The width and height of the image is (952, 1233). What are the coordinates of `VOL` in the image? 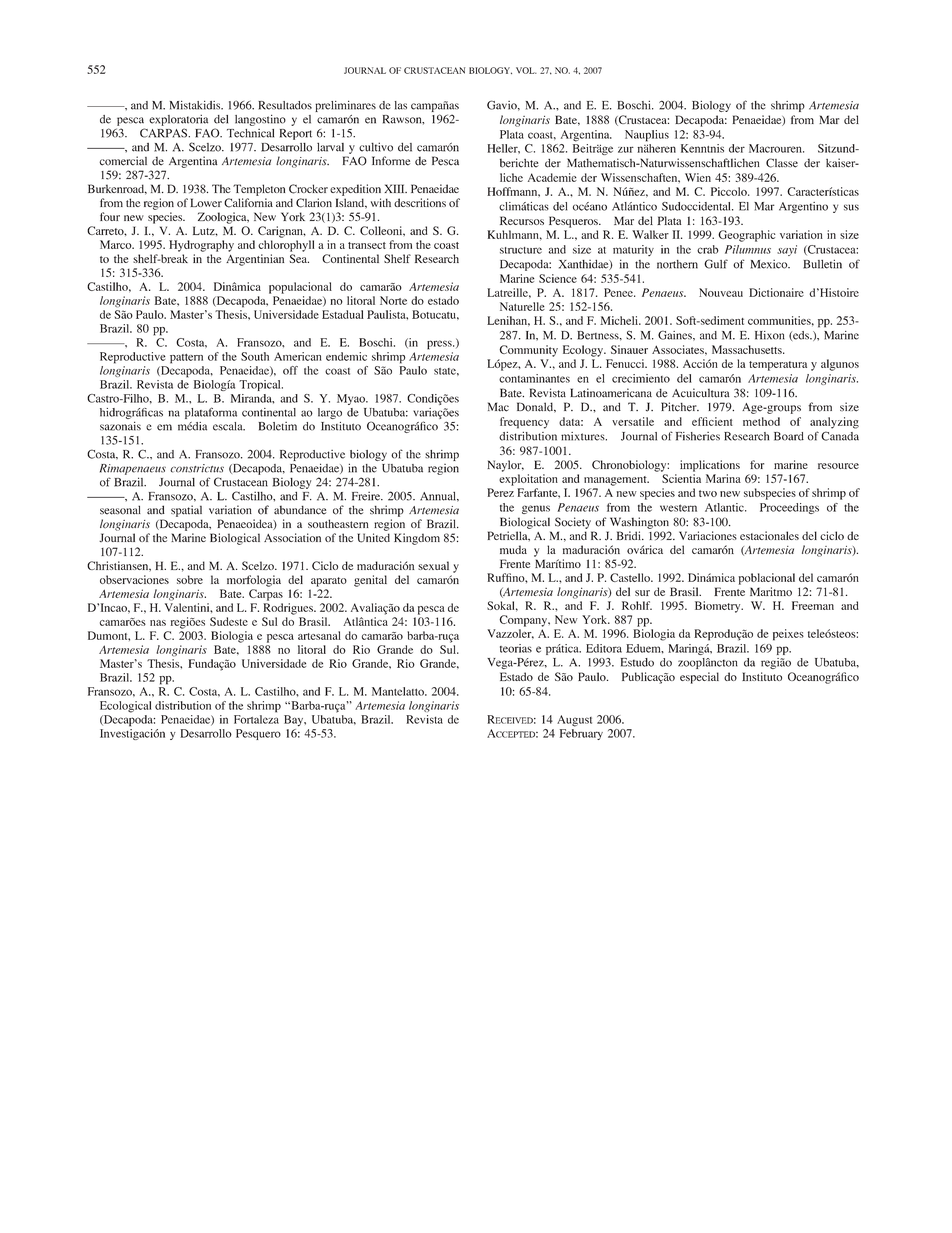 It's located at (526, 70).
